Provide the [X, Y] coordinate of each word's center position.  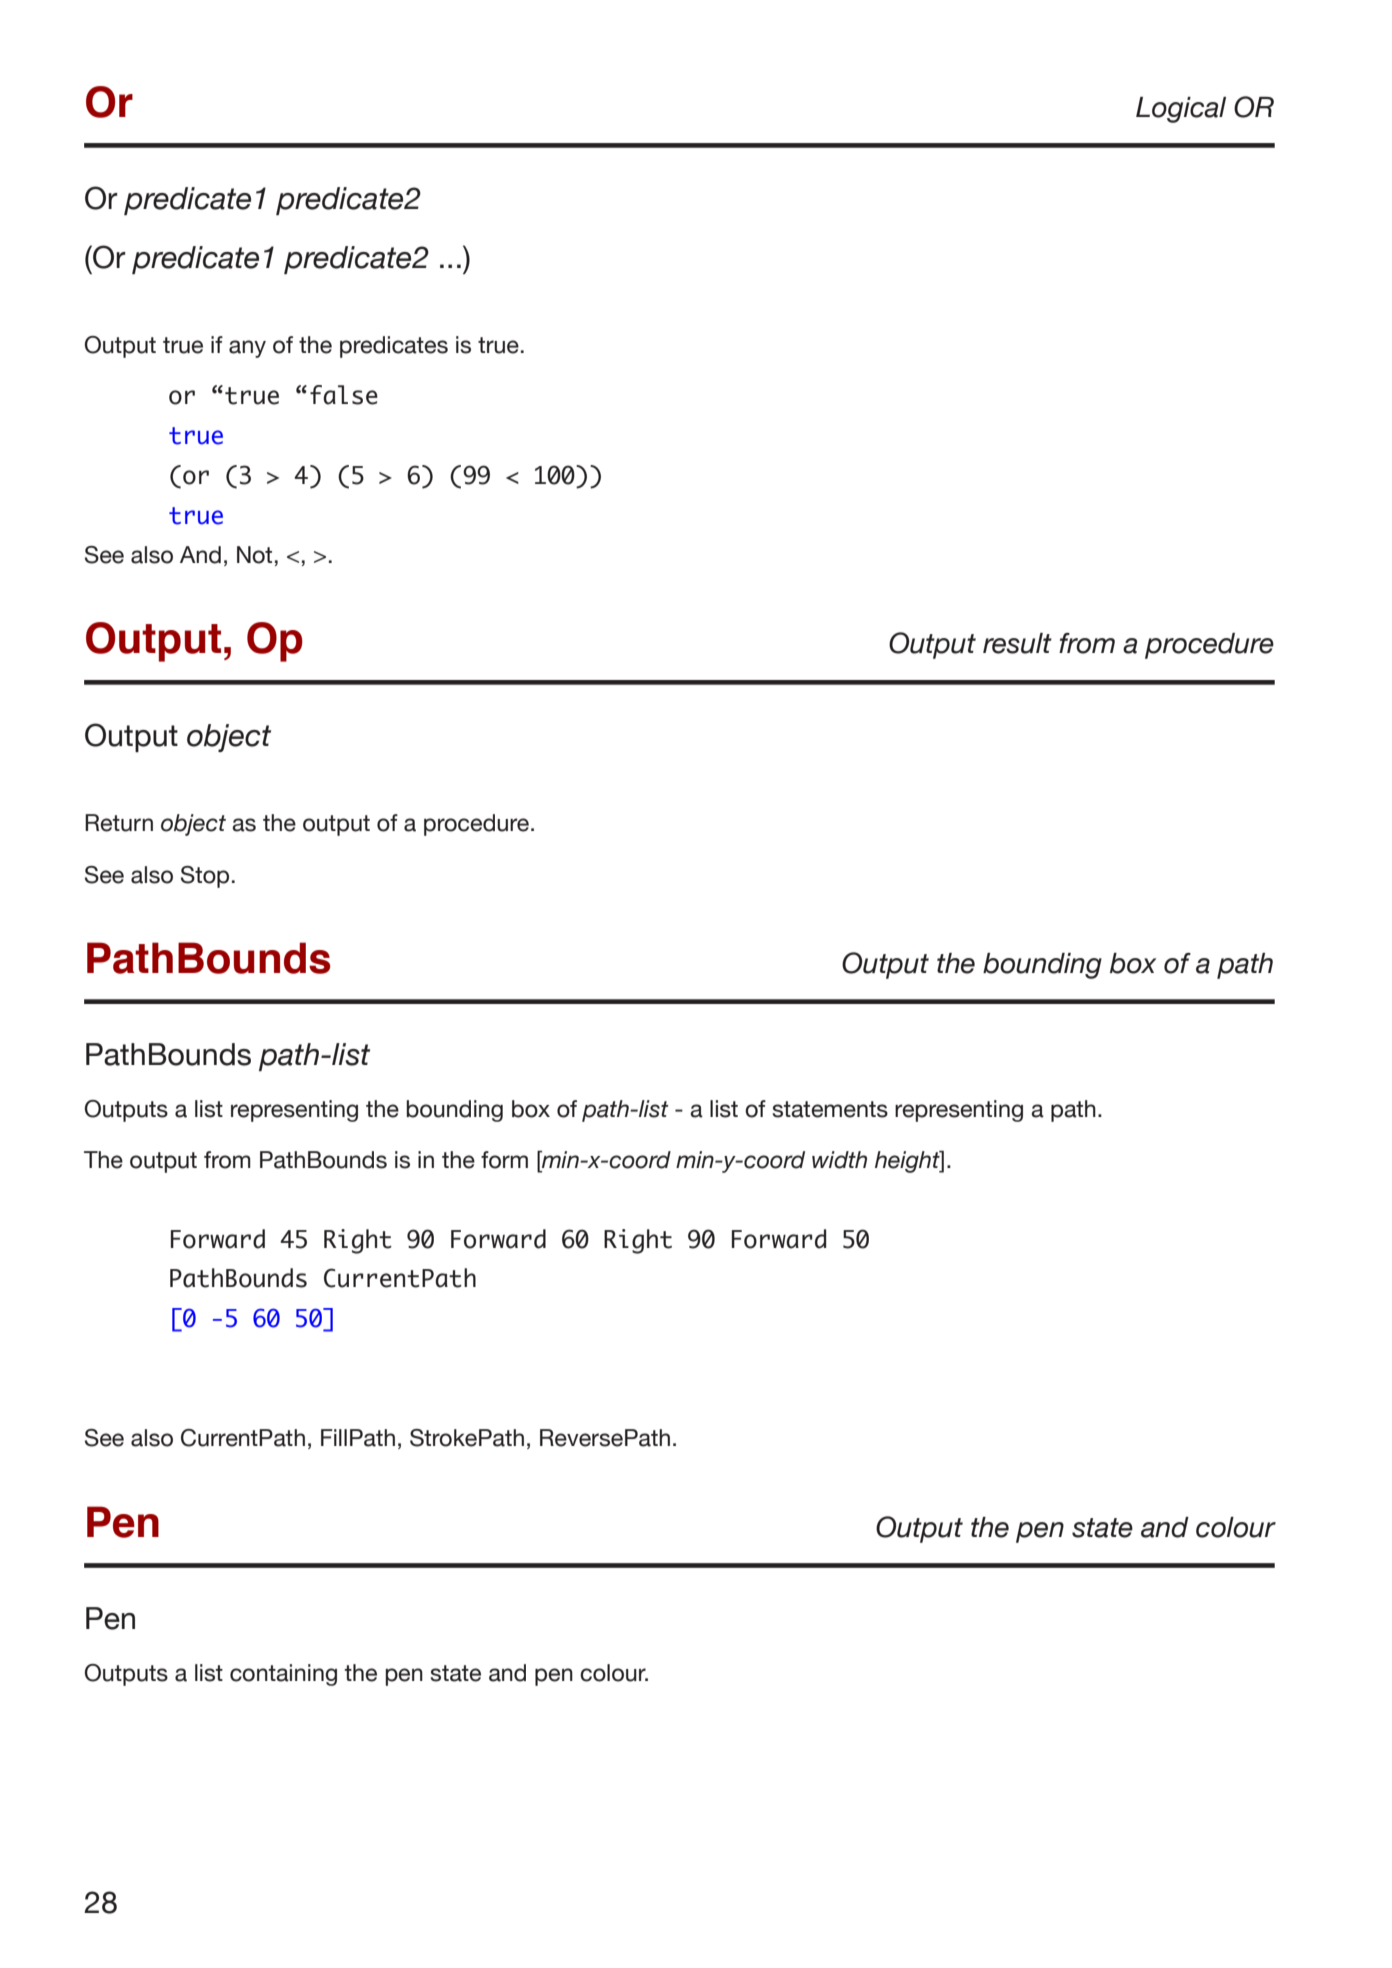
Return [119, 823]
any [247, 349]
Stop [205, 877]
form [504, 1160]
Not [254, 555]
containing [283, 1675]
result [1017, 643]
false [344, 395]
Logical [1181, 110]
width [839, 1160]
